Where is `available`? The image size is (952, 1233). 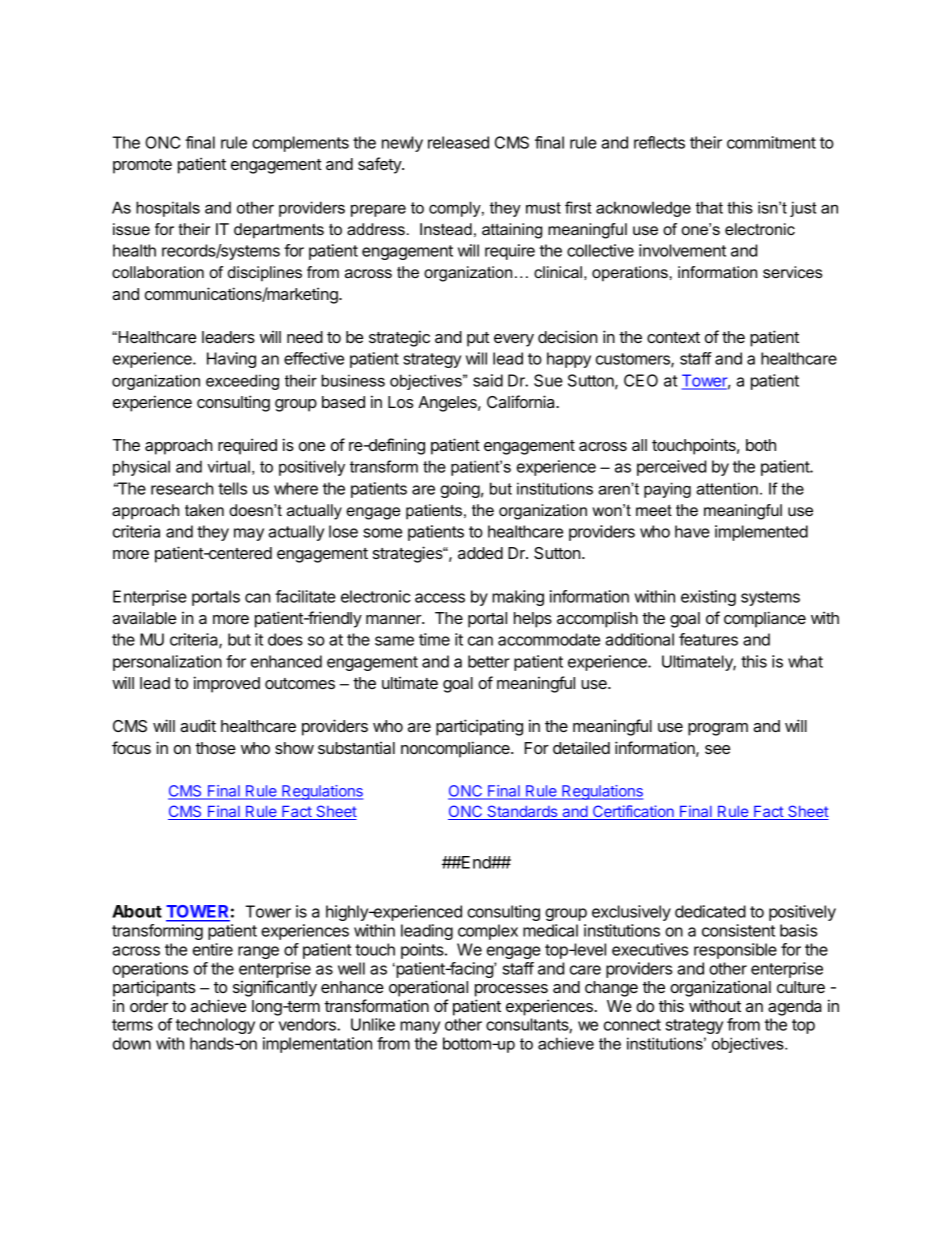 available is located at coordinates (144, 617).
